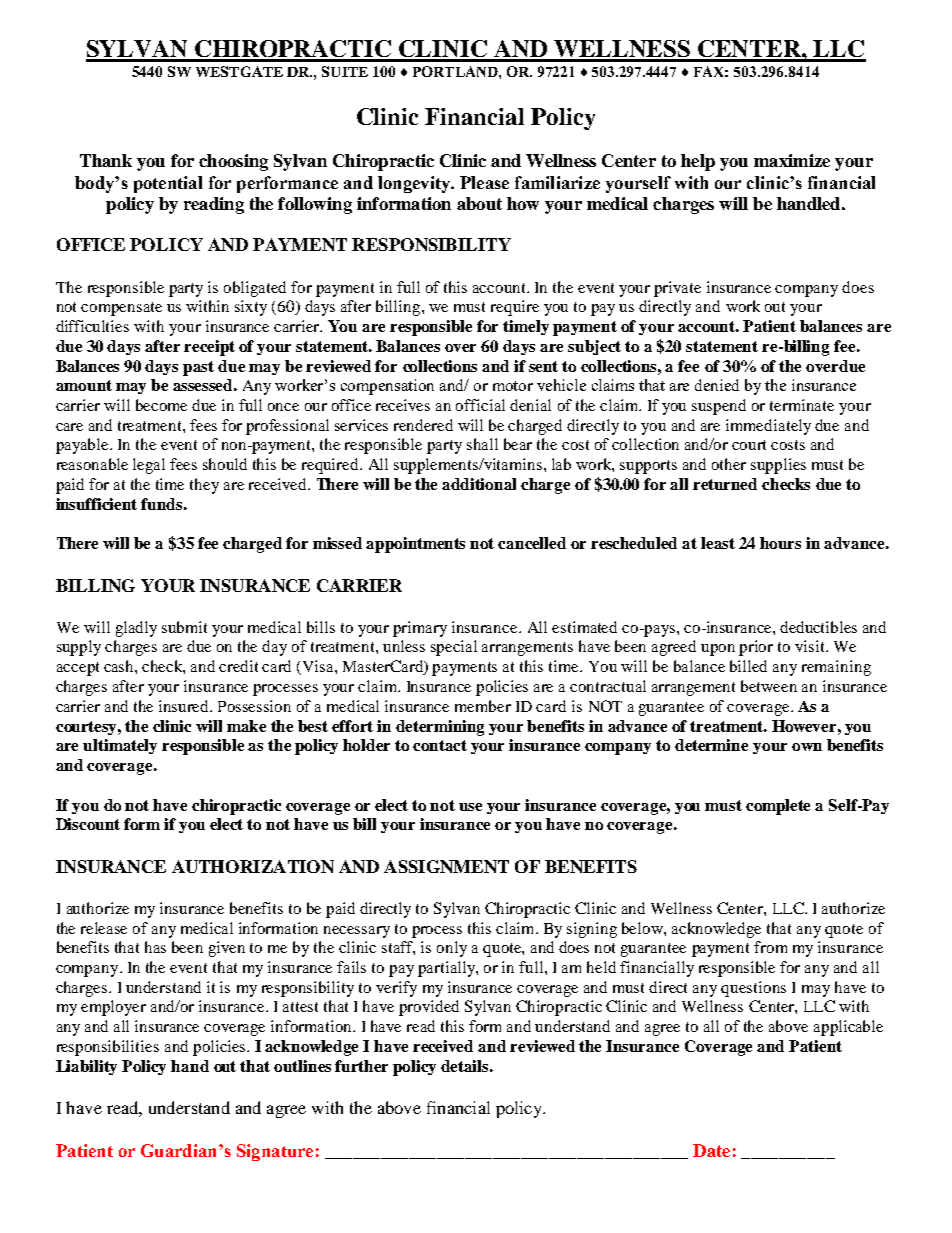  Describe the element at coordinates (184, 627) in the image. I see `submit` at that location.
